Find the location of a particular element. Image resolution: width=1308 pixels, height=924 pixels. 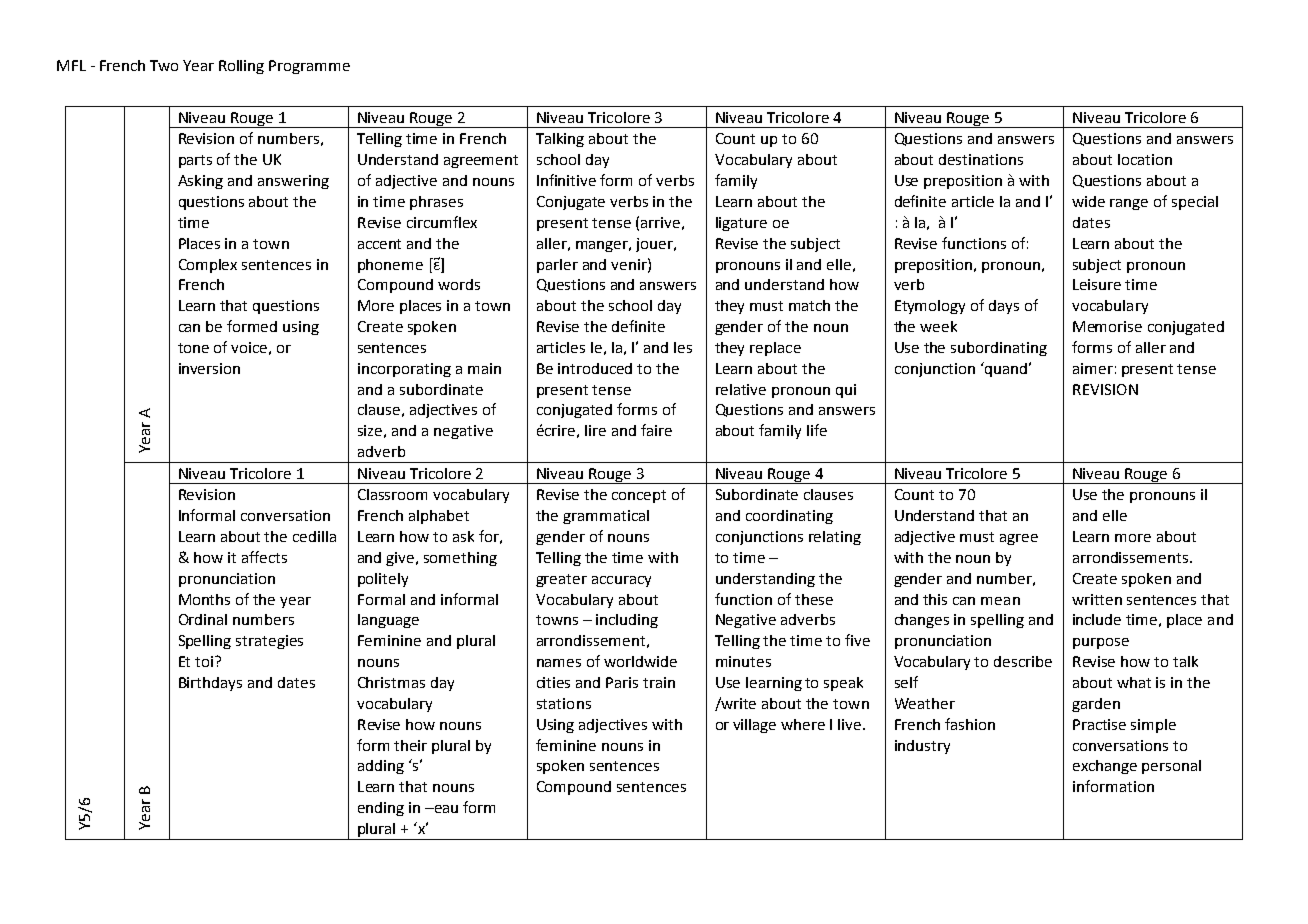

location is located at coordinates (1145, 159).
